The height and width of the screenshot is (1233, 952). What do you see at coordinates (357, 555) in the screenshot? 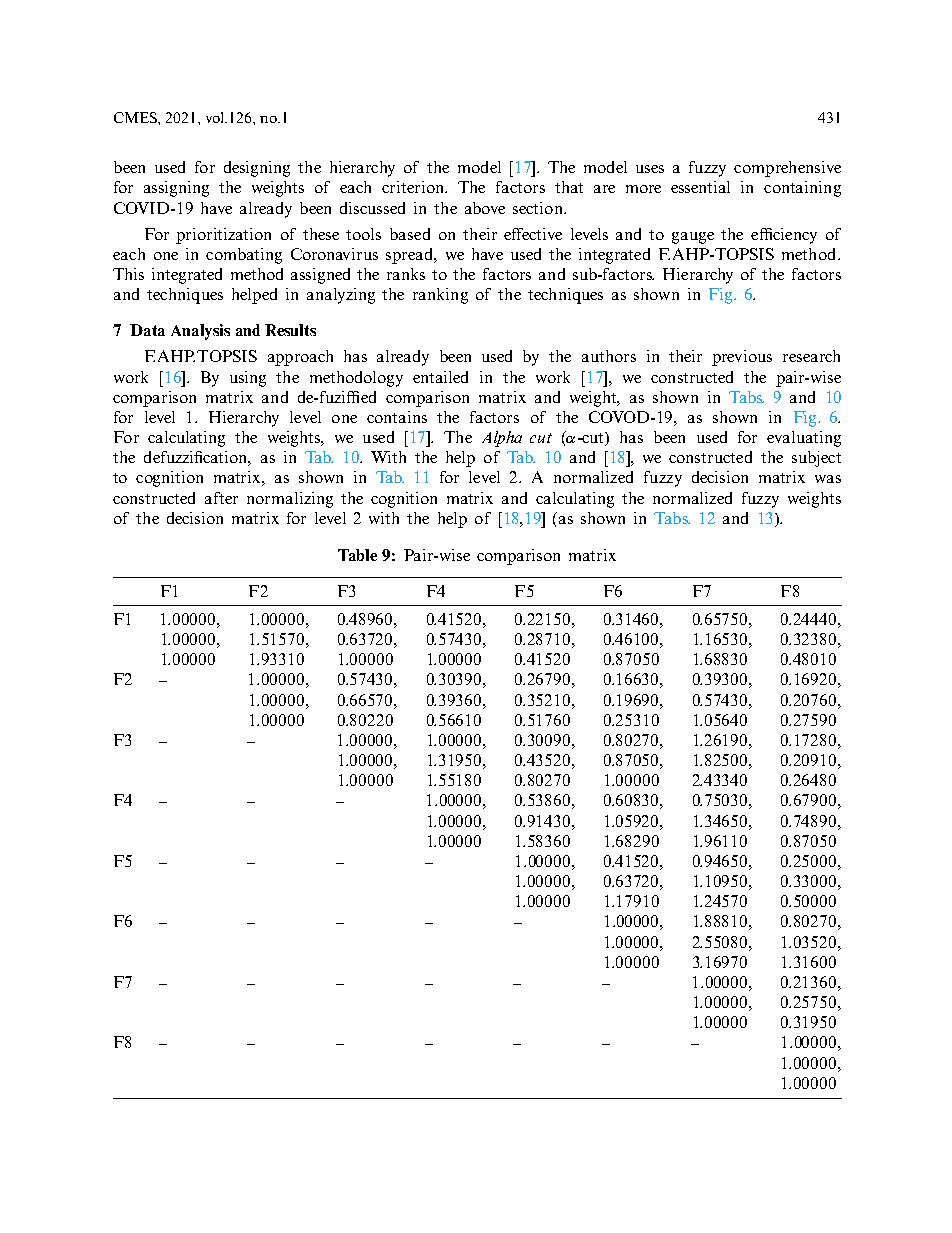
I see `Table` at bounding box center [357, 555].
